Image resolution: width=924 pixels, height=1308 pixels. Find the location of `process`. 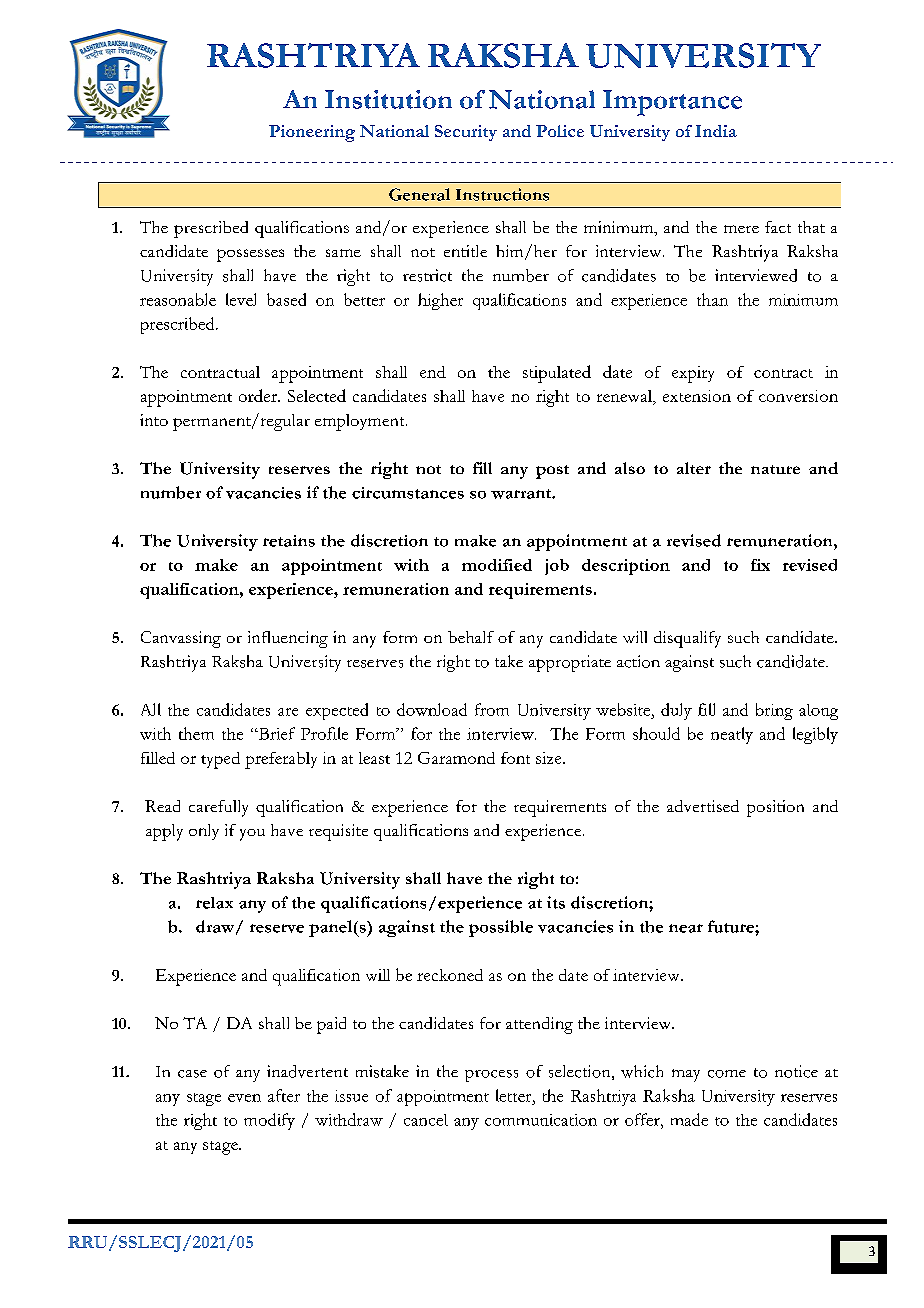

process is located at coordinates (491, 1076).
